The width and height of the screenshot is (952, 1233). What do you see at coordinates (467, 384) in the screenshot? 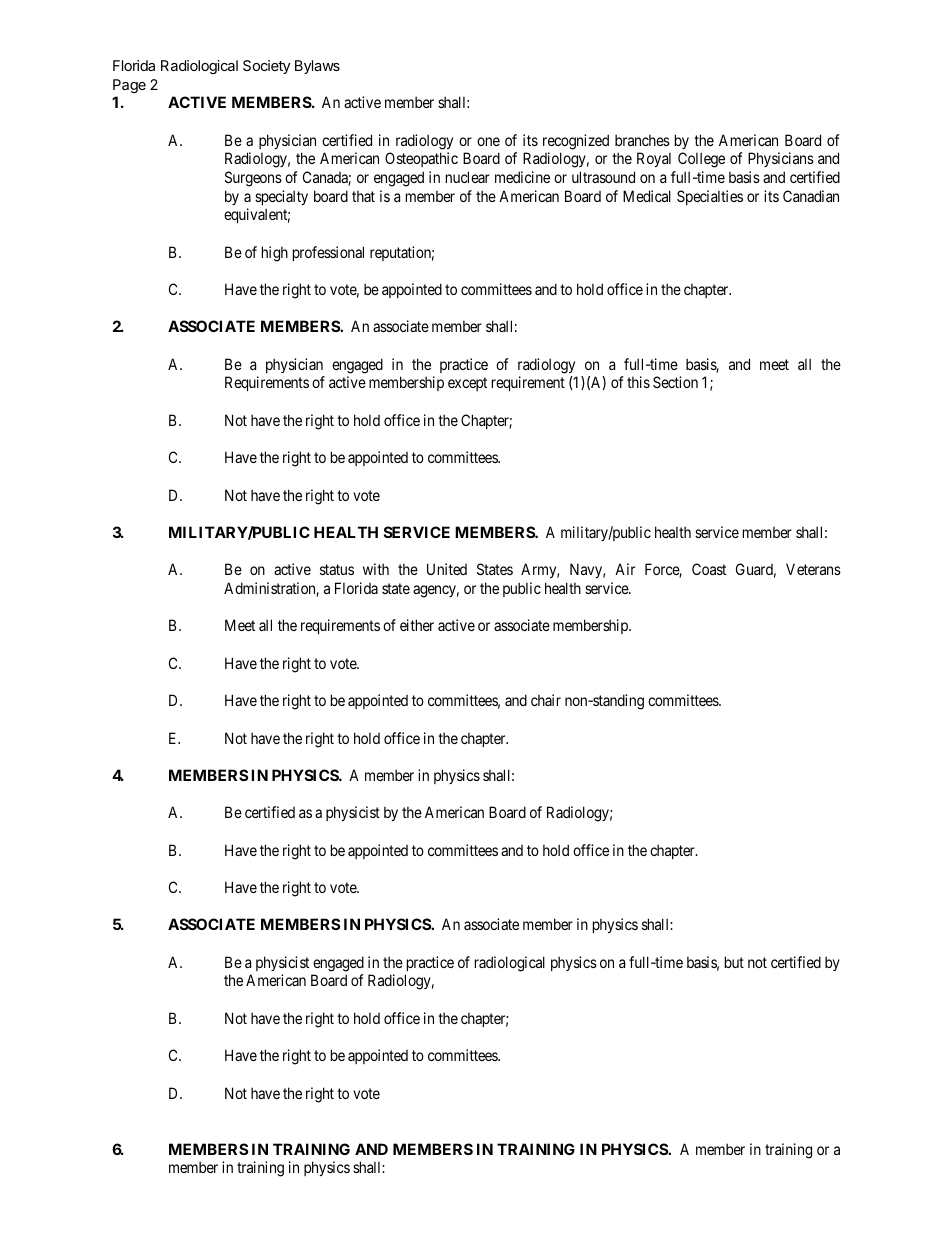
I see `except` at bounding box center [467, 384].
